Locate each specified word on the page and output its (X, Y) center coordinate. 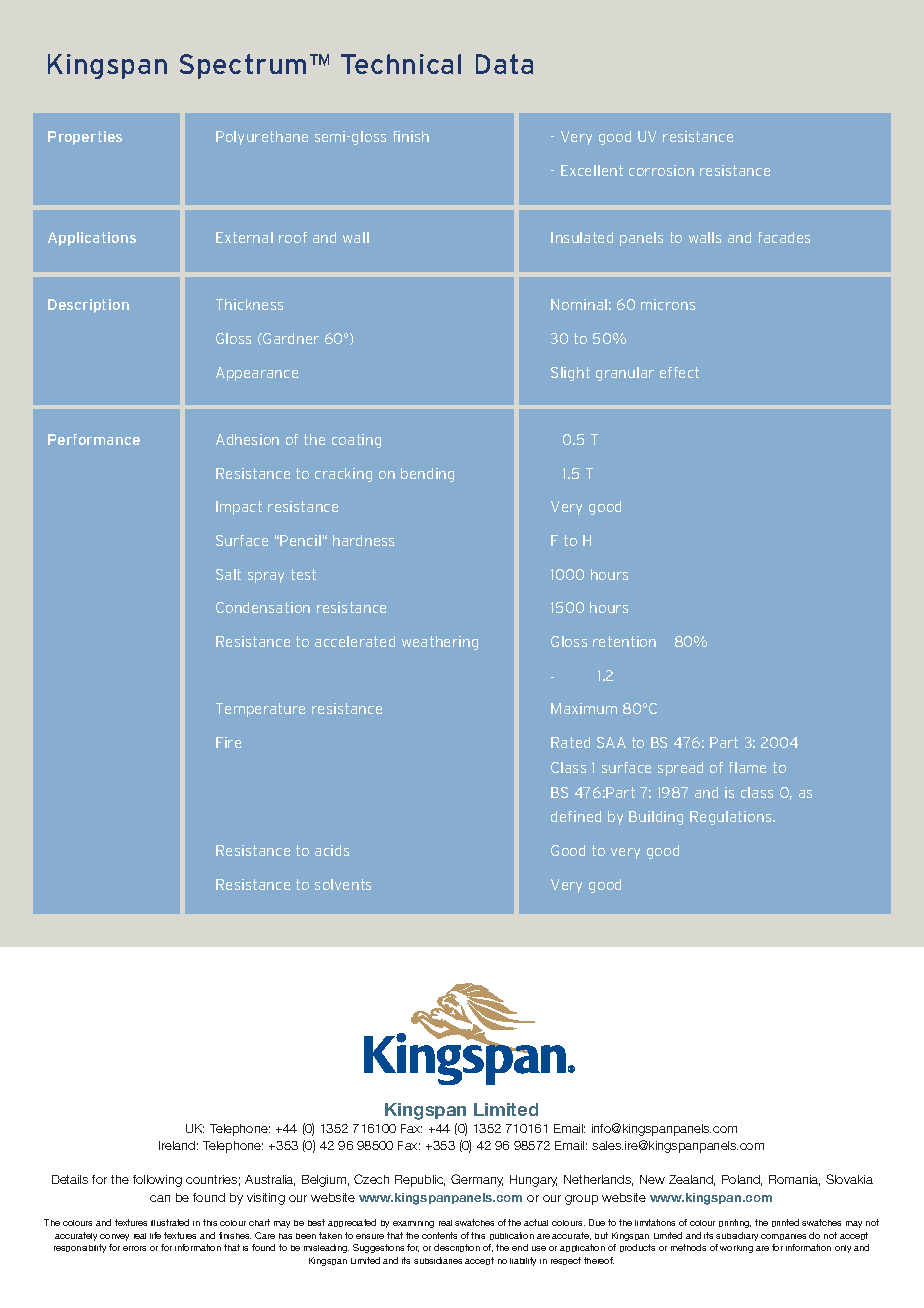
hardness (363, 540)
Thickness (249, 304)
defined (576, 816)
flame (747, 767)
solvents (343, 884)
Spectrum (243, 66)
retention (624, 641)
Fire (228, 742)
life (155, 1235)
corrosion (661, 170)
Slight (570, 374)
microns (668, 304)
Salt (228, 574)
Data (504, 64)
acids (332, 850)
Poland (742, 1180)
